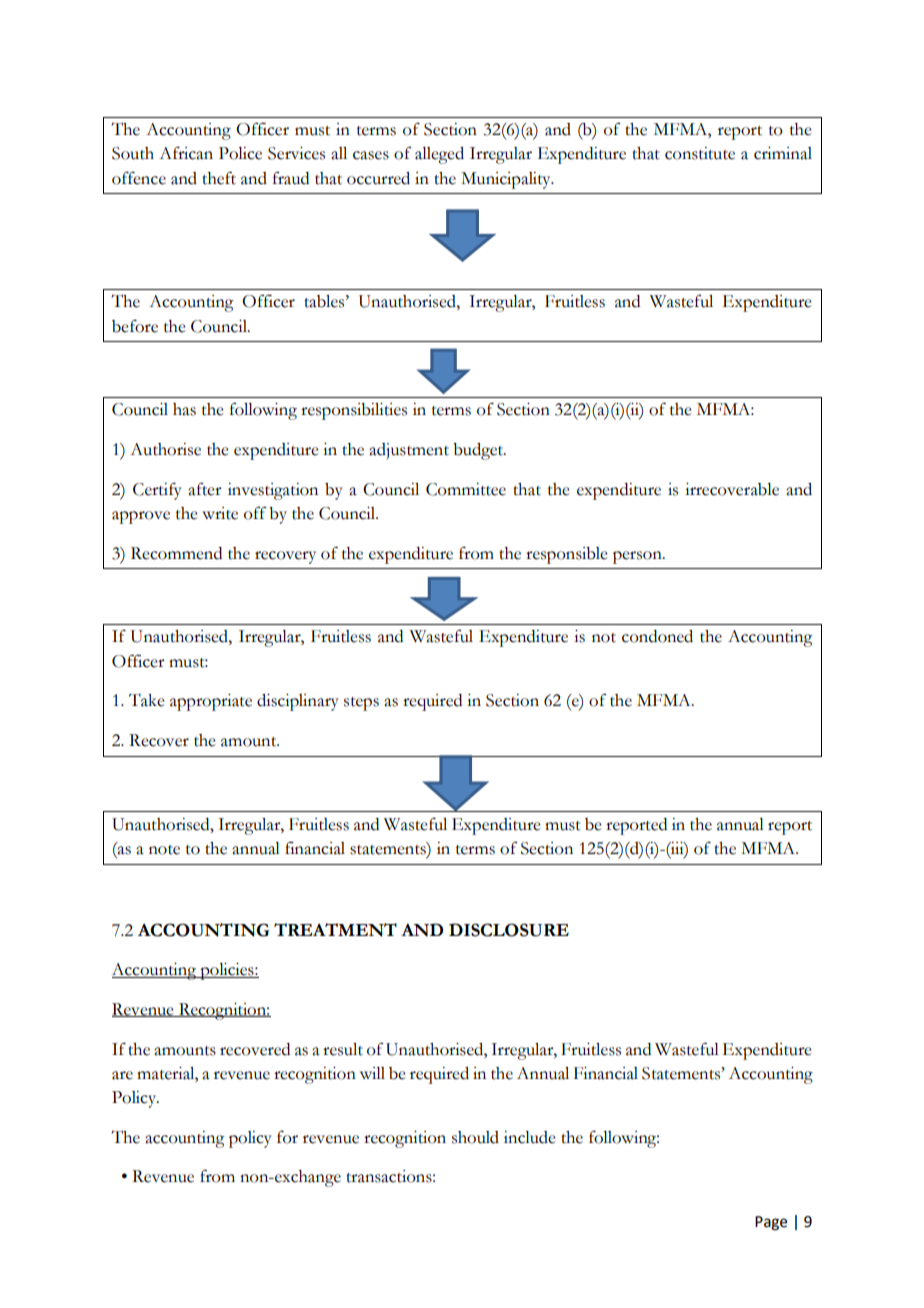 The width and height of the screenshot is (924, 1308). What do you see at coordinates (211, 702) in the screenshot?
I see `appropriate` at bounding box center [211, 702].
